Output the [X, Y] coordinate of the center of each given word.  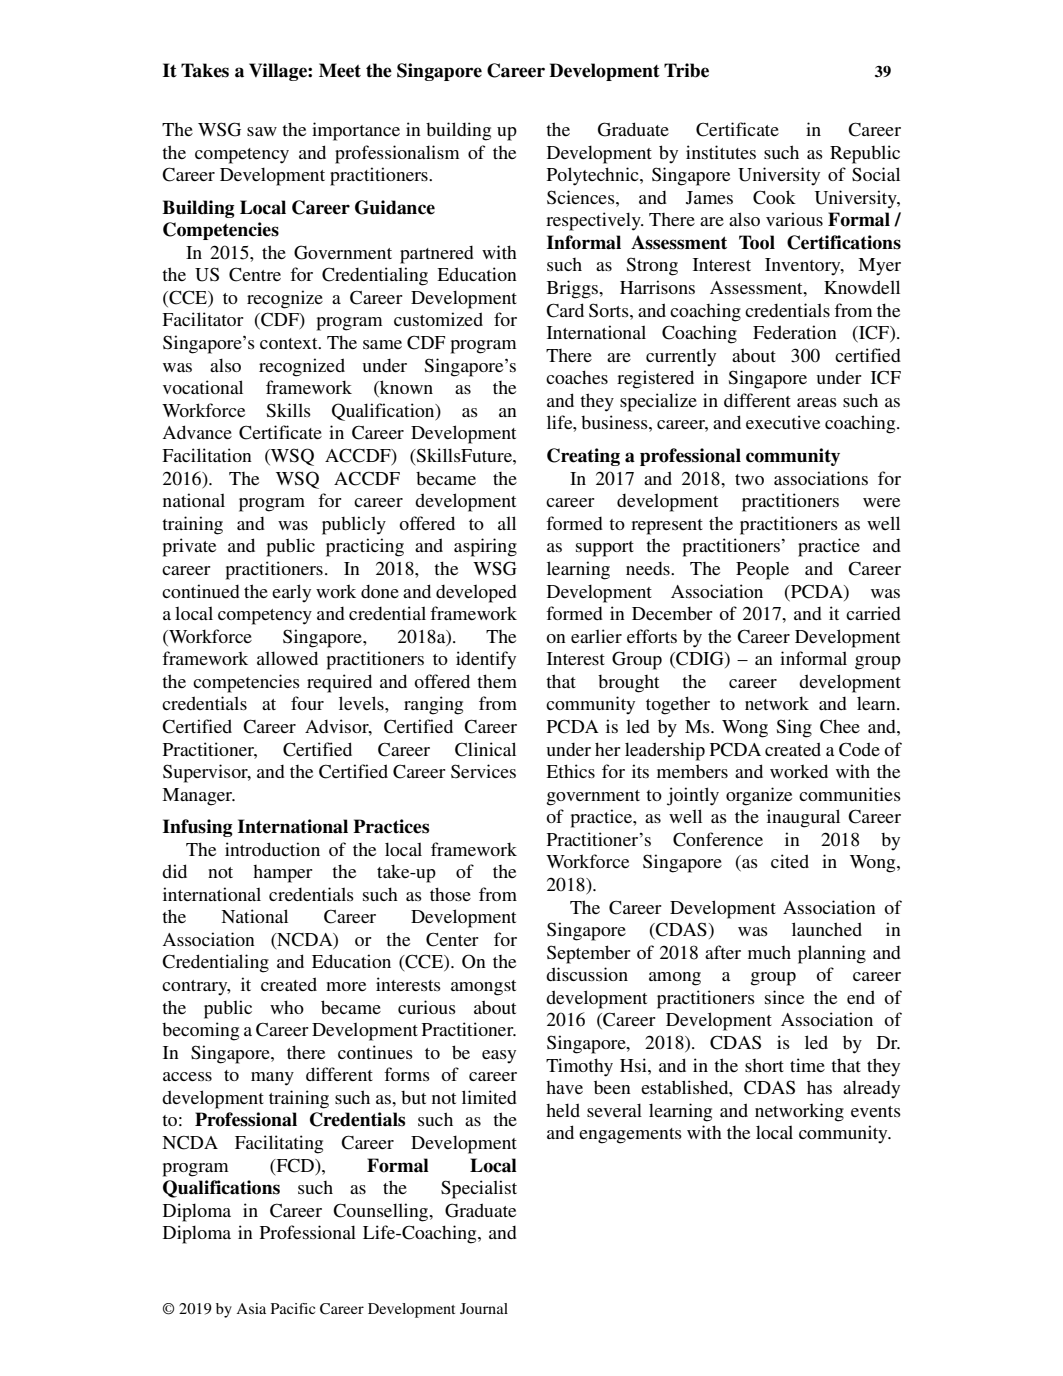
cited [790, 861]
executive [783, 422]
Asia [251, 1308]
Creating [583, 457]
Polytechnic [594, 176]
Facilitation [207, 455]
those [450, 894]
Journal [484, 1308]
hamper [283, 874]
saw [262, 131]
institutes [721, 152]
